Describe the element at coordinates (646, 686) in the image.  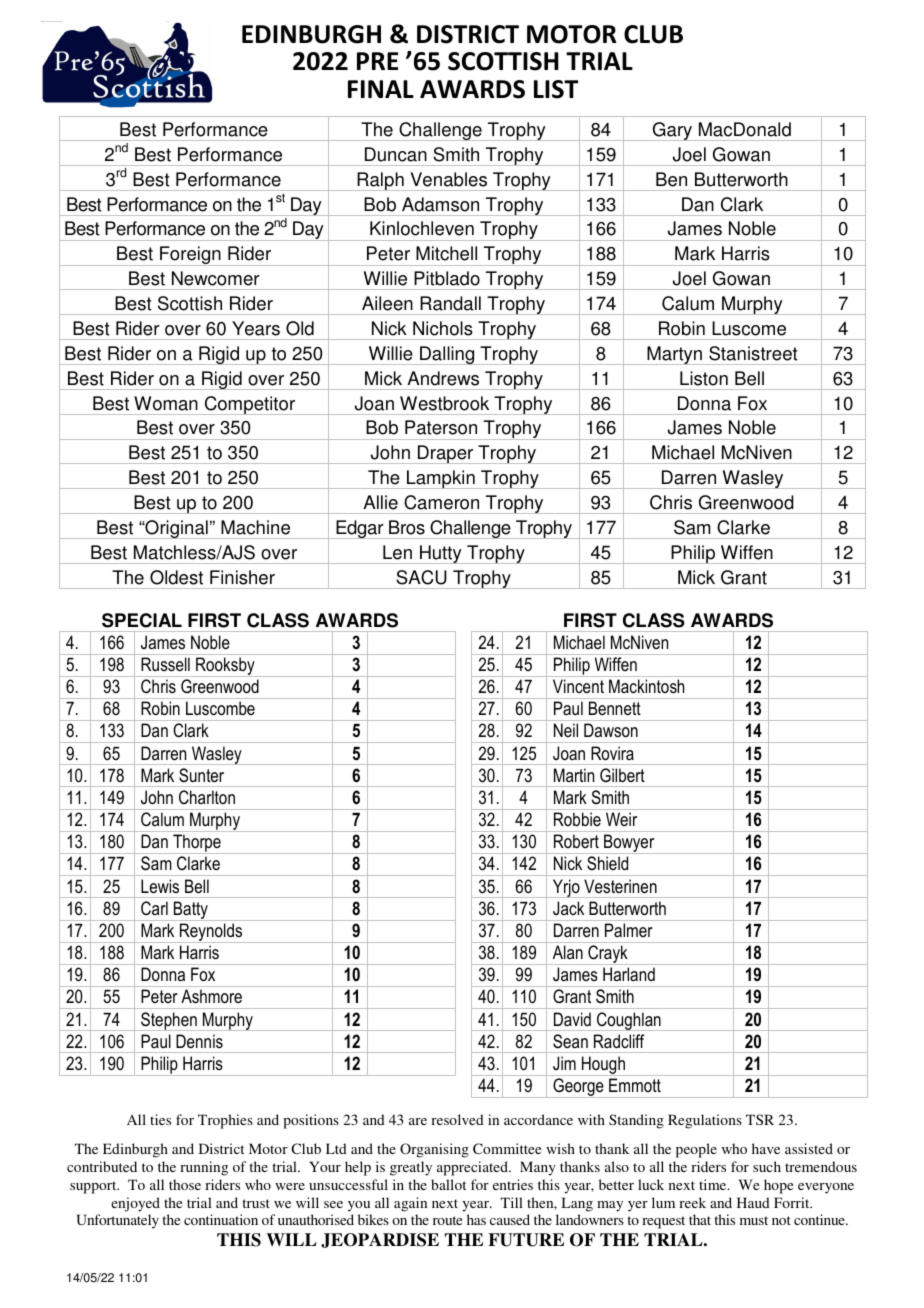
I see `Mackintosh` at that location.
